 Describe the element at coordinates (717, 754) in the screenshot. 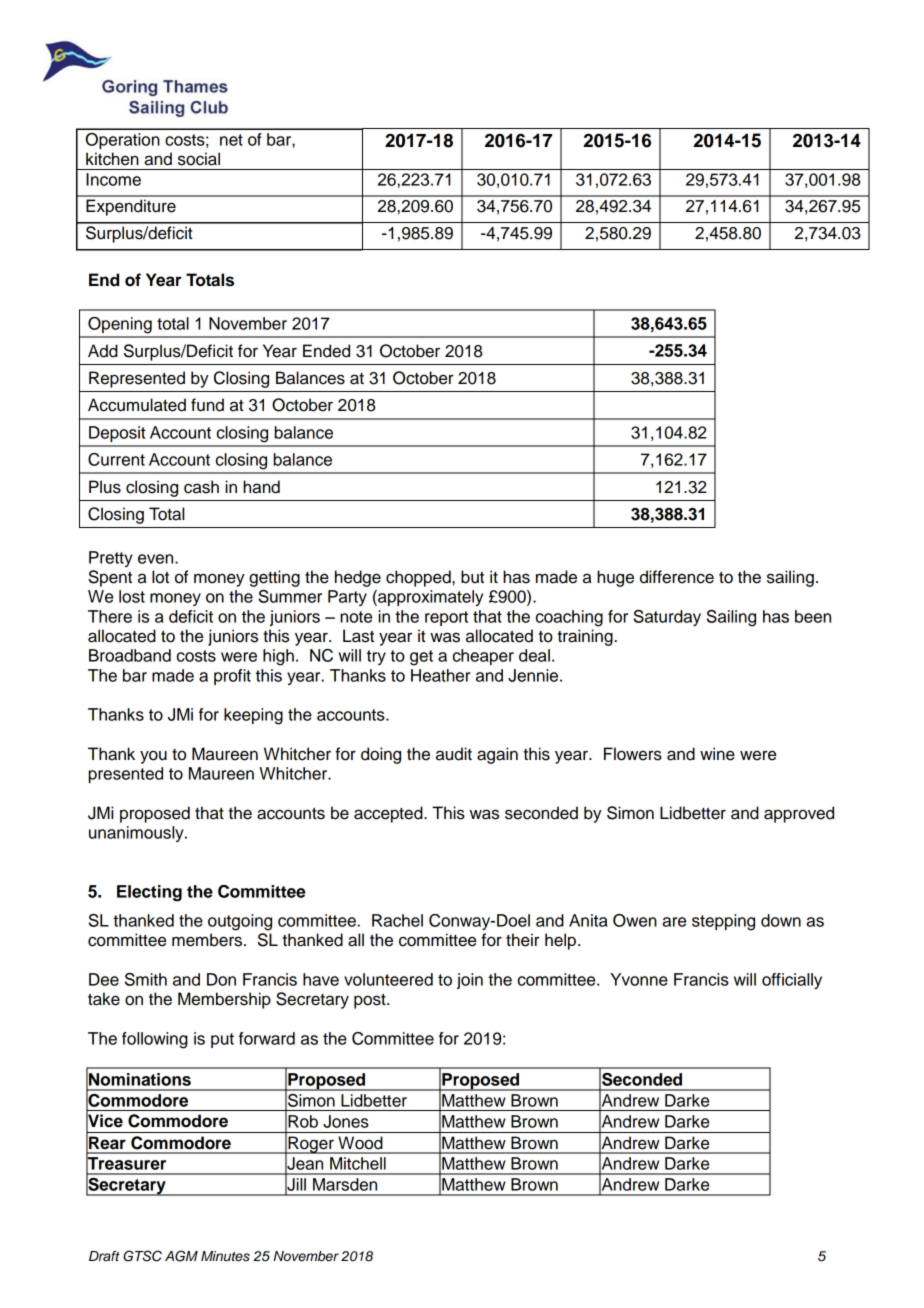

I see `wine` at that location.
